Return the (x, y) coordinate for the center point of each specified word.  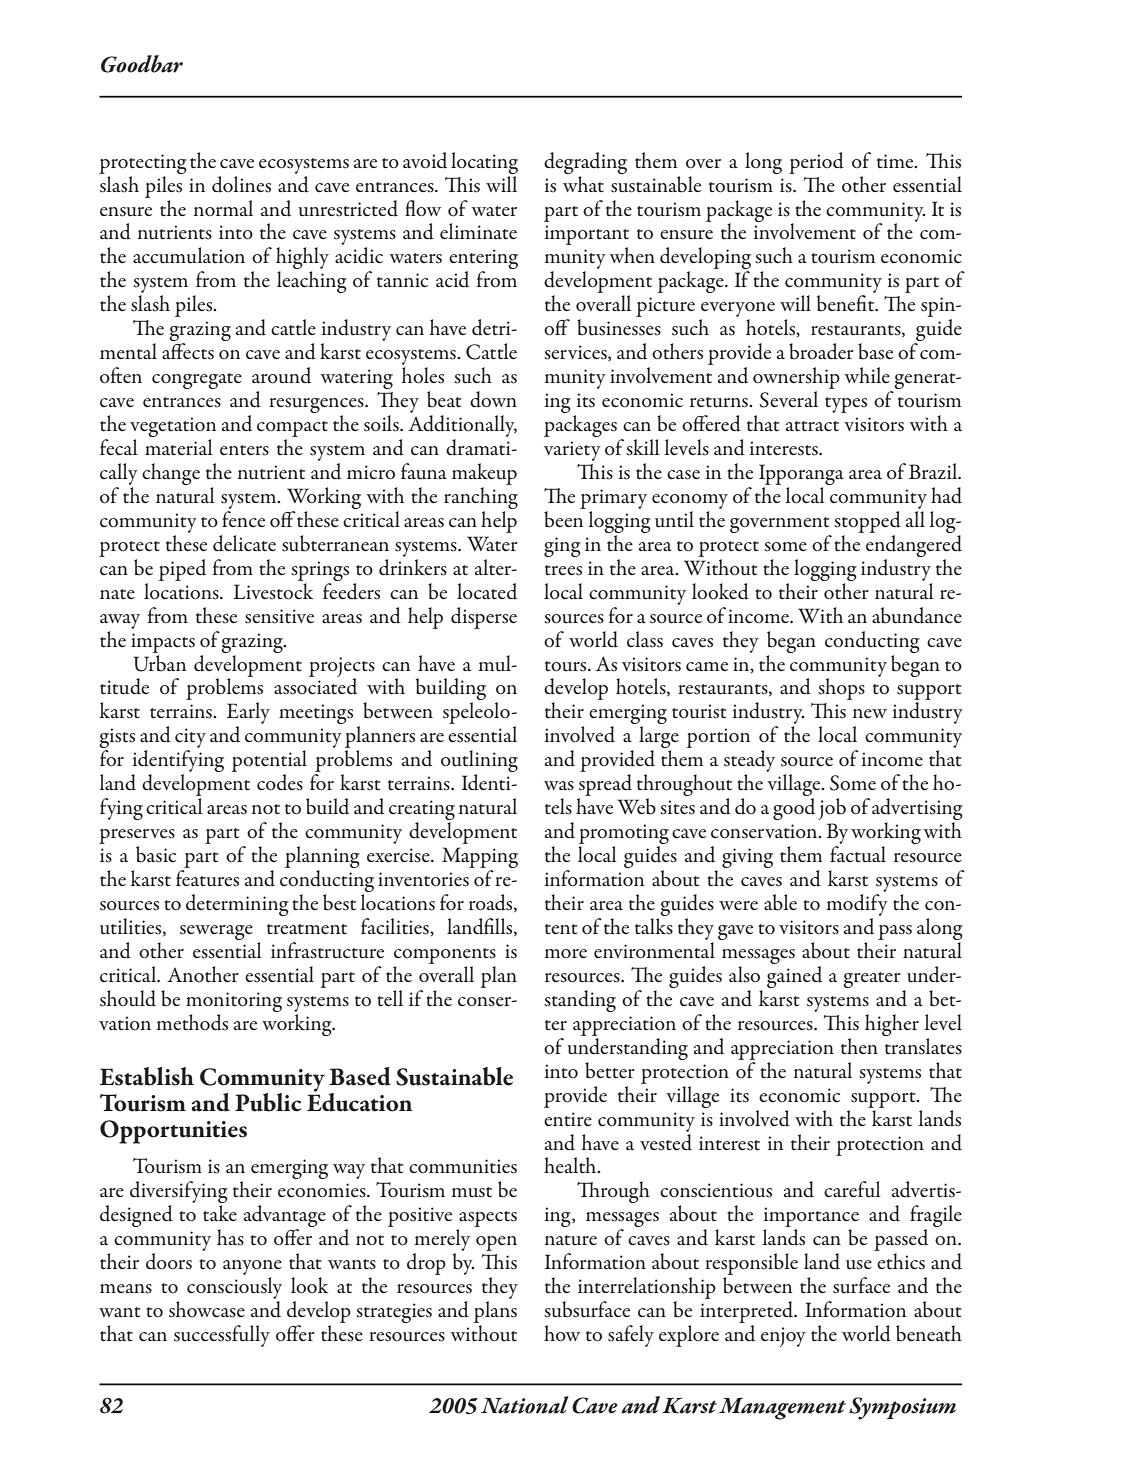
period (816, 163)
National (525, 1405)
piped (182, 570)
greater (872, 980)
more (566, 953)
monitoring (234, 1002)
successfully (222, 1336)
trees (563, 570)
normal (223, 208)
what (583, 182)
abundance (917, 615)
